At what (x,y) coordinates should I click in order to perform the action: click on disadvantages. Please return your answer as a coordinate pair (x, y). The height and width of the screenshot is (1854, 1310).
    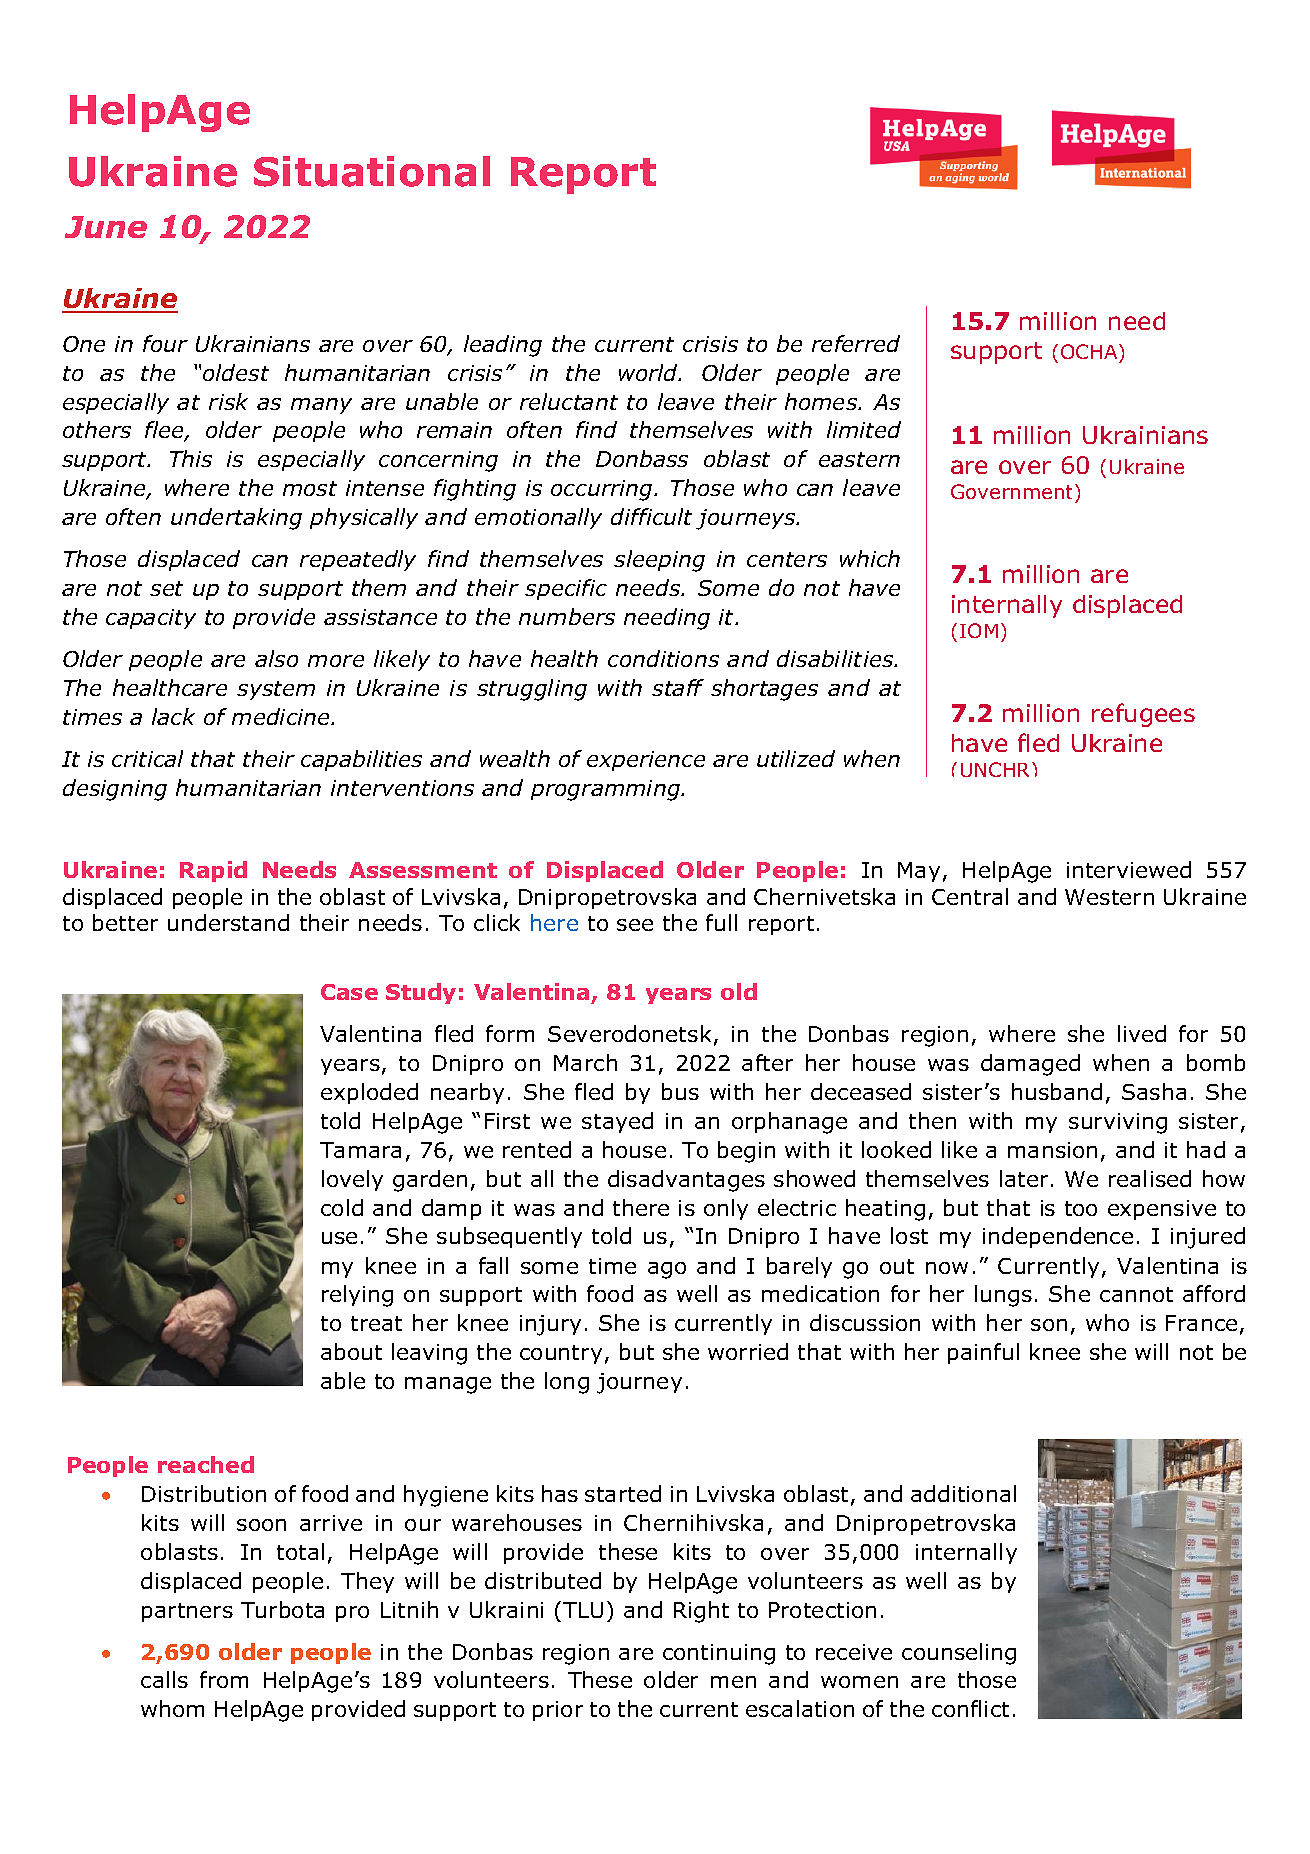
    Looking at the image, I should click on (686, 1181).
